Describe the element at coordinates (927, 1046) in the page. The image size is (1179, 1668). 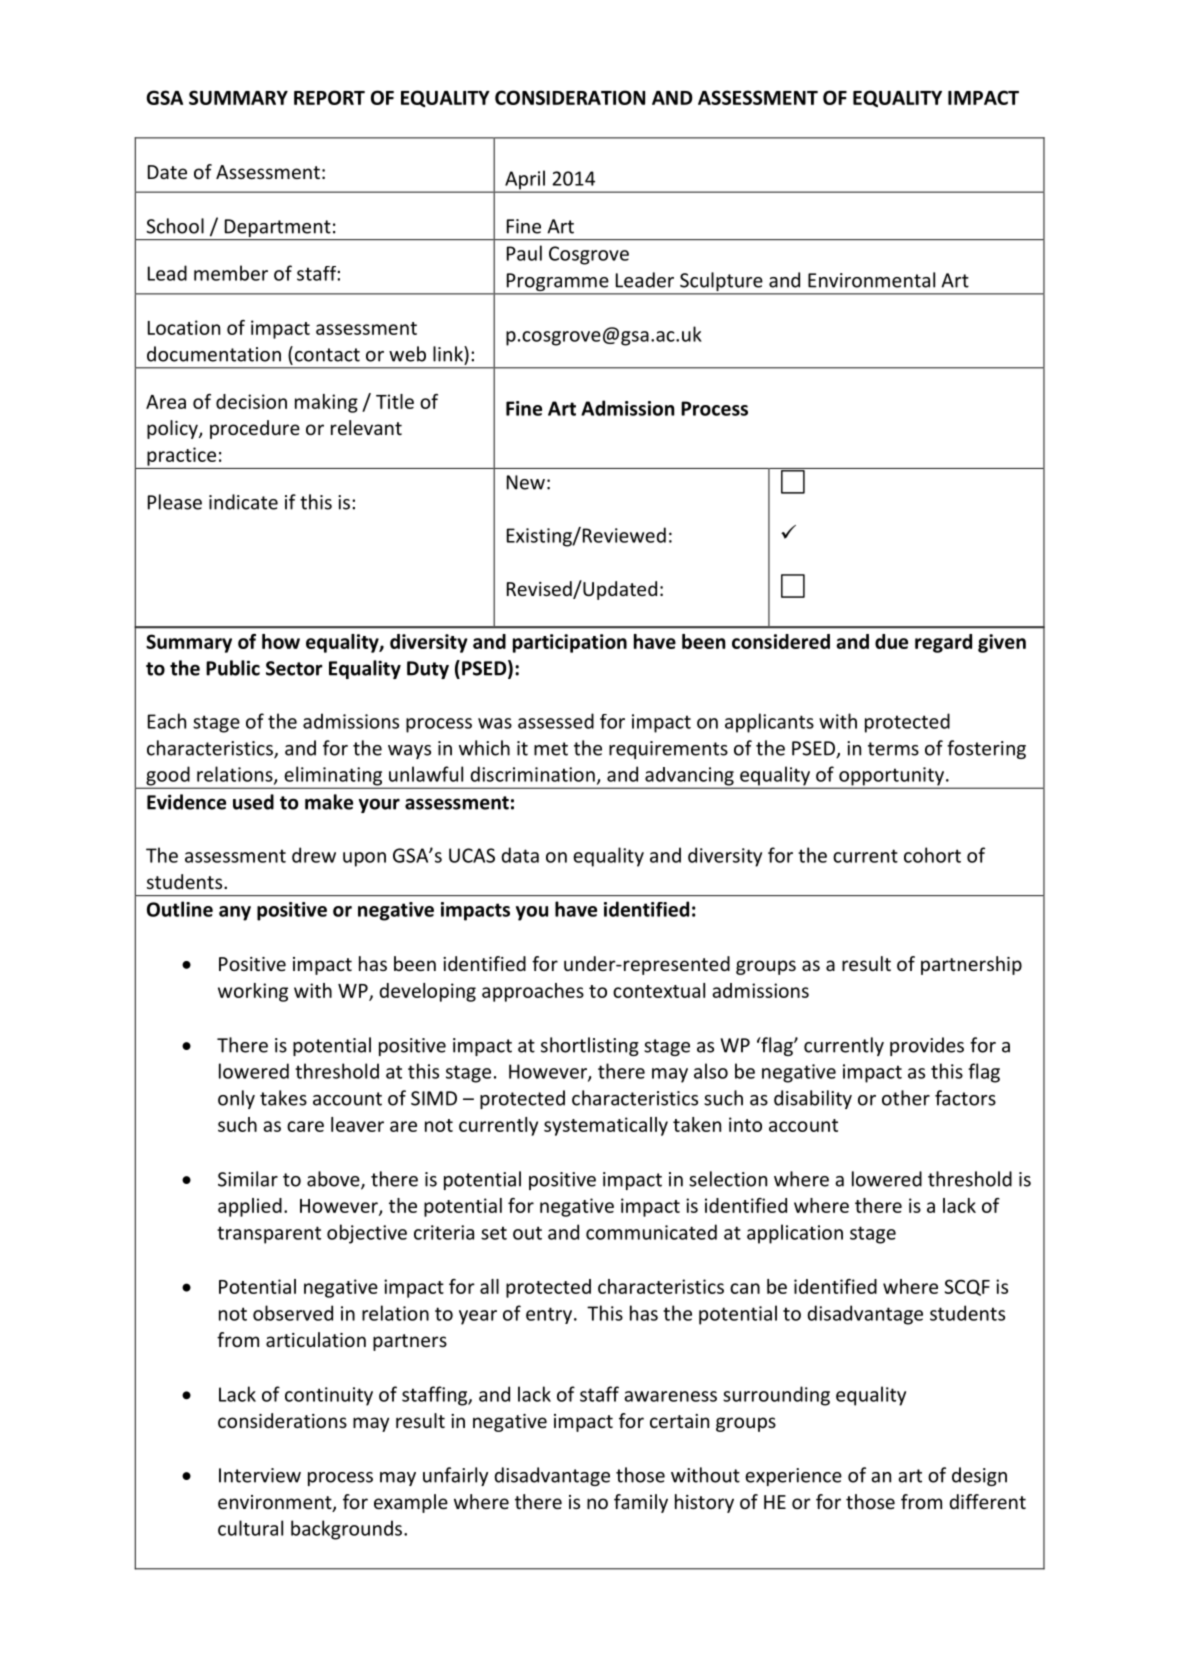
I see `provides` at that location.
